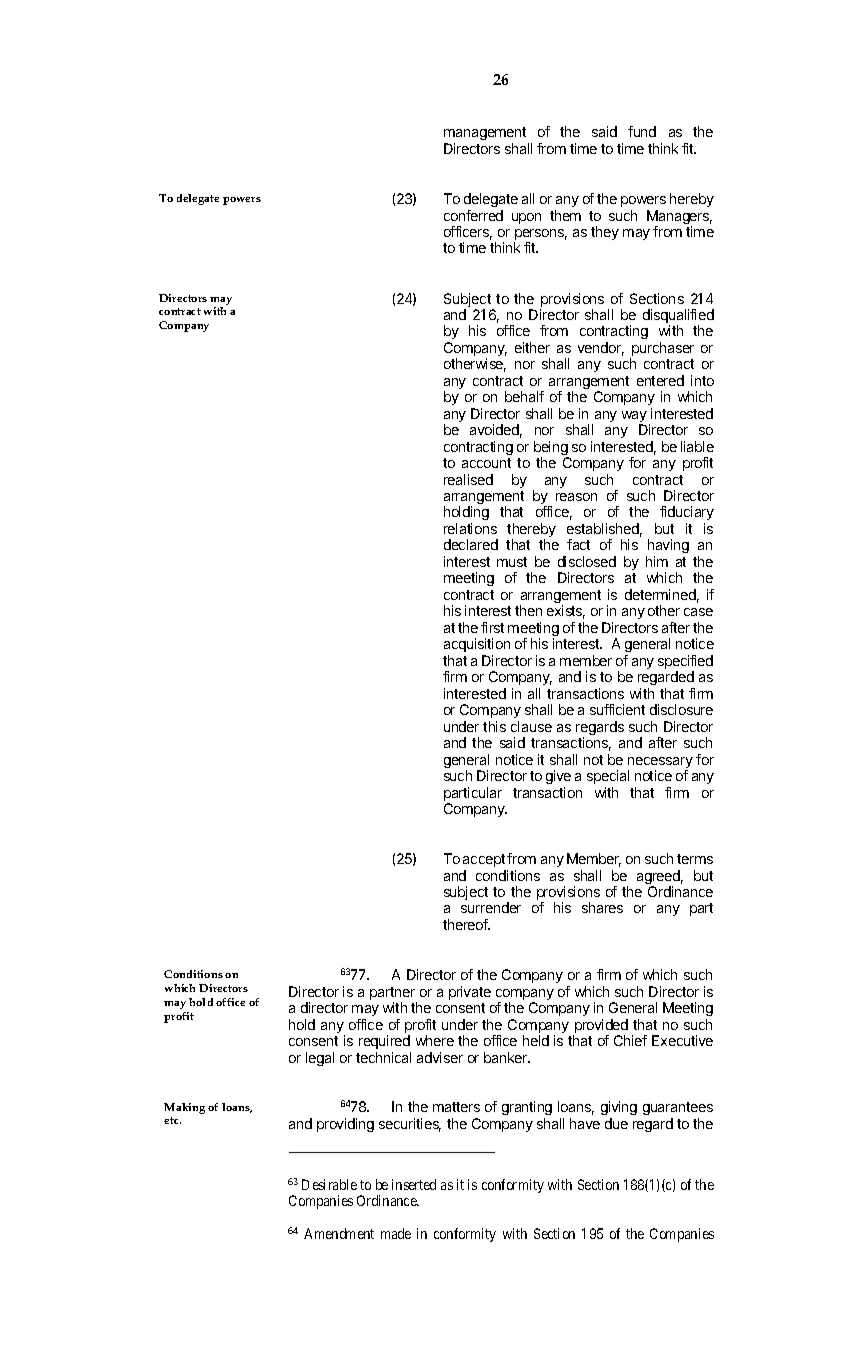 This screenshot has width=868, height=1372. What do you see at coordinates (477, 645) in the screenshot?
I see `acquisition` at bounding box center [477, 645].
